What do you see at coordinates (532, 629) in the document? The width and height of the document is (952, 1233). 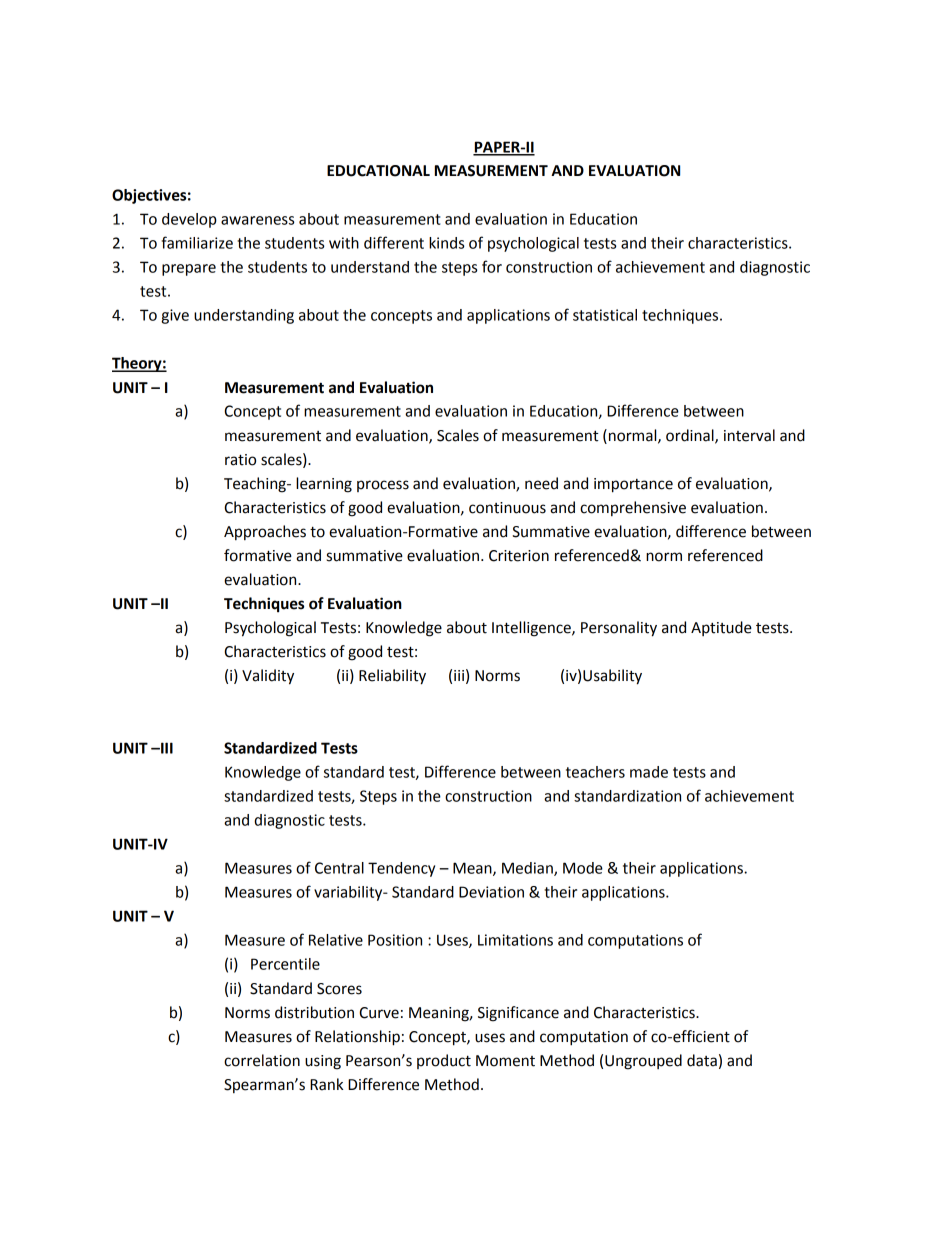 I see `Intelligence` at bounding box center [532, 629].
